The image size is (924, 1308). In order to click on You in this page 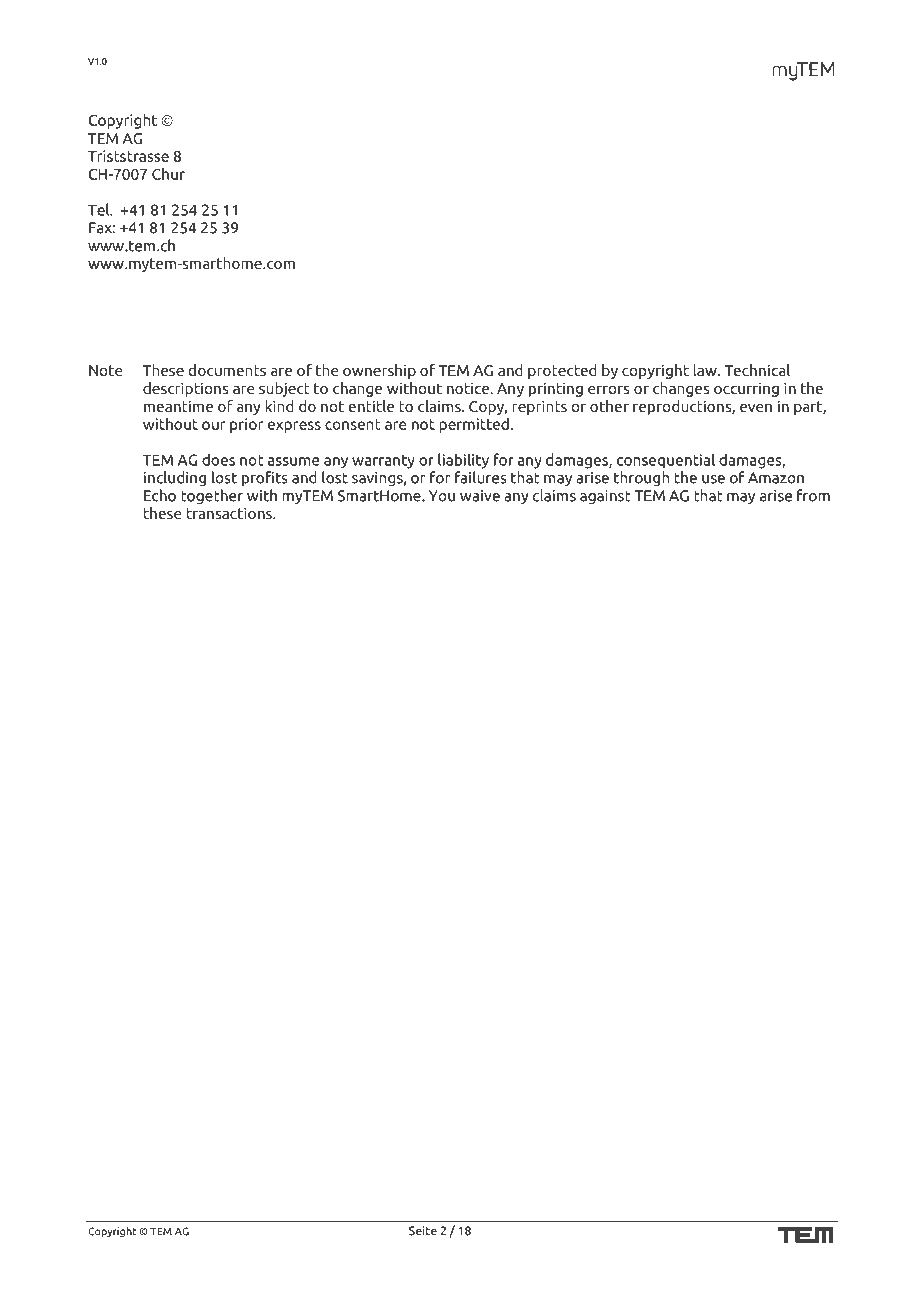, I will do `click(442, 496)`.
